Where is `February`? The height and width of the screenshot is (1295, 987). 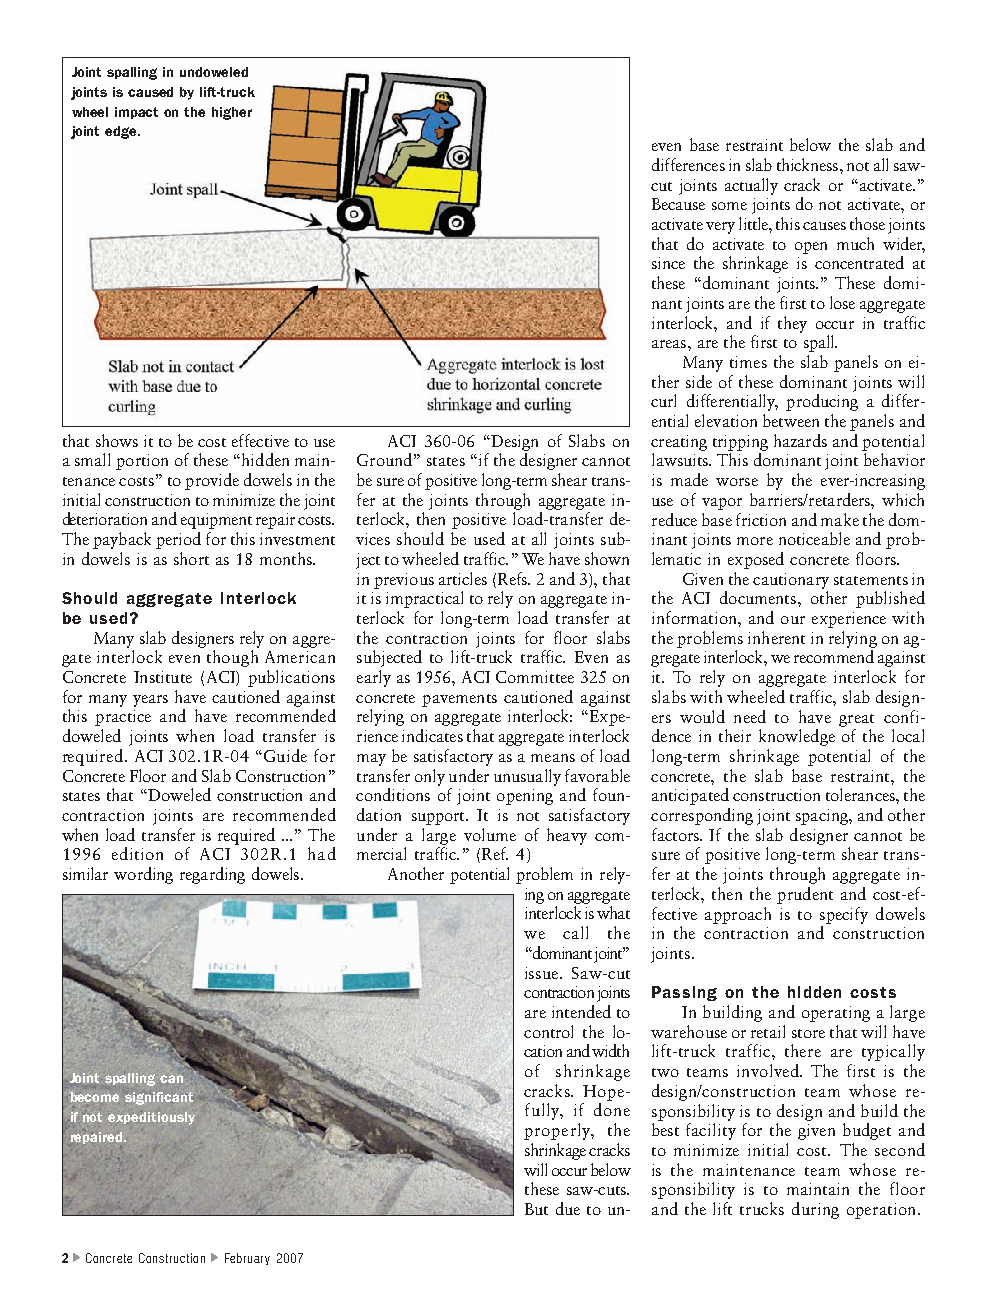
February is located at coordinates (247, 1259).
